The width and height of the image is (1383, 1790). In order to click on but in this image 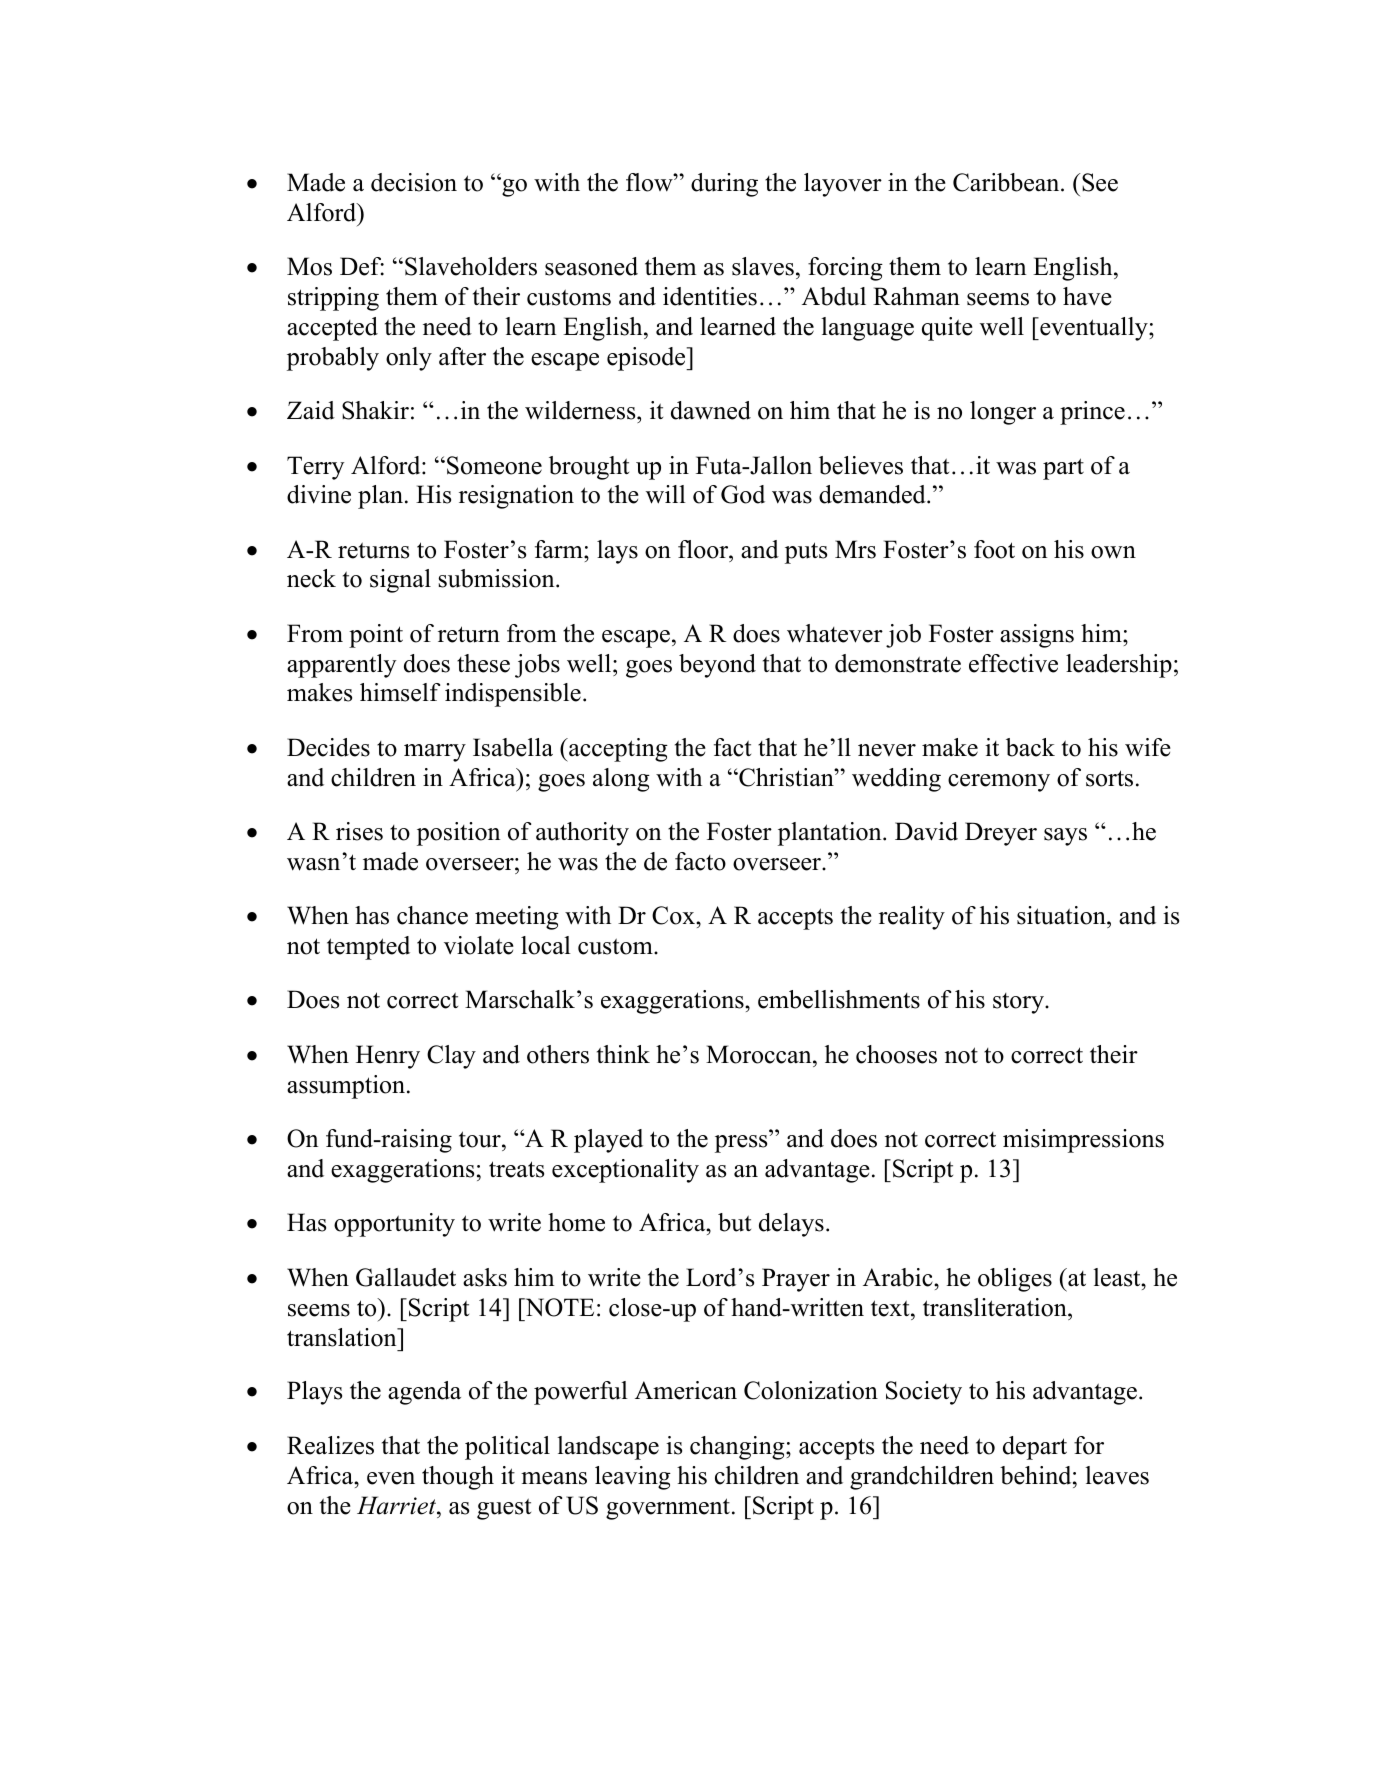, I will do `click(734, 1222)`.
